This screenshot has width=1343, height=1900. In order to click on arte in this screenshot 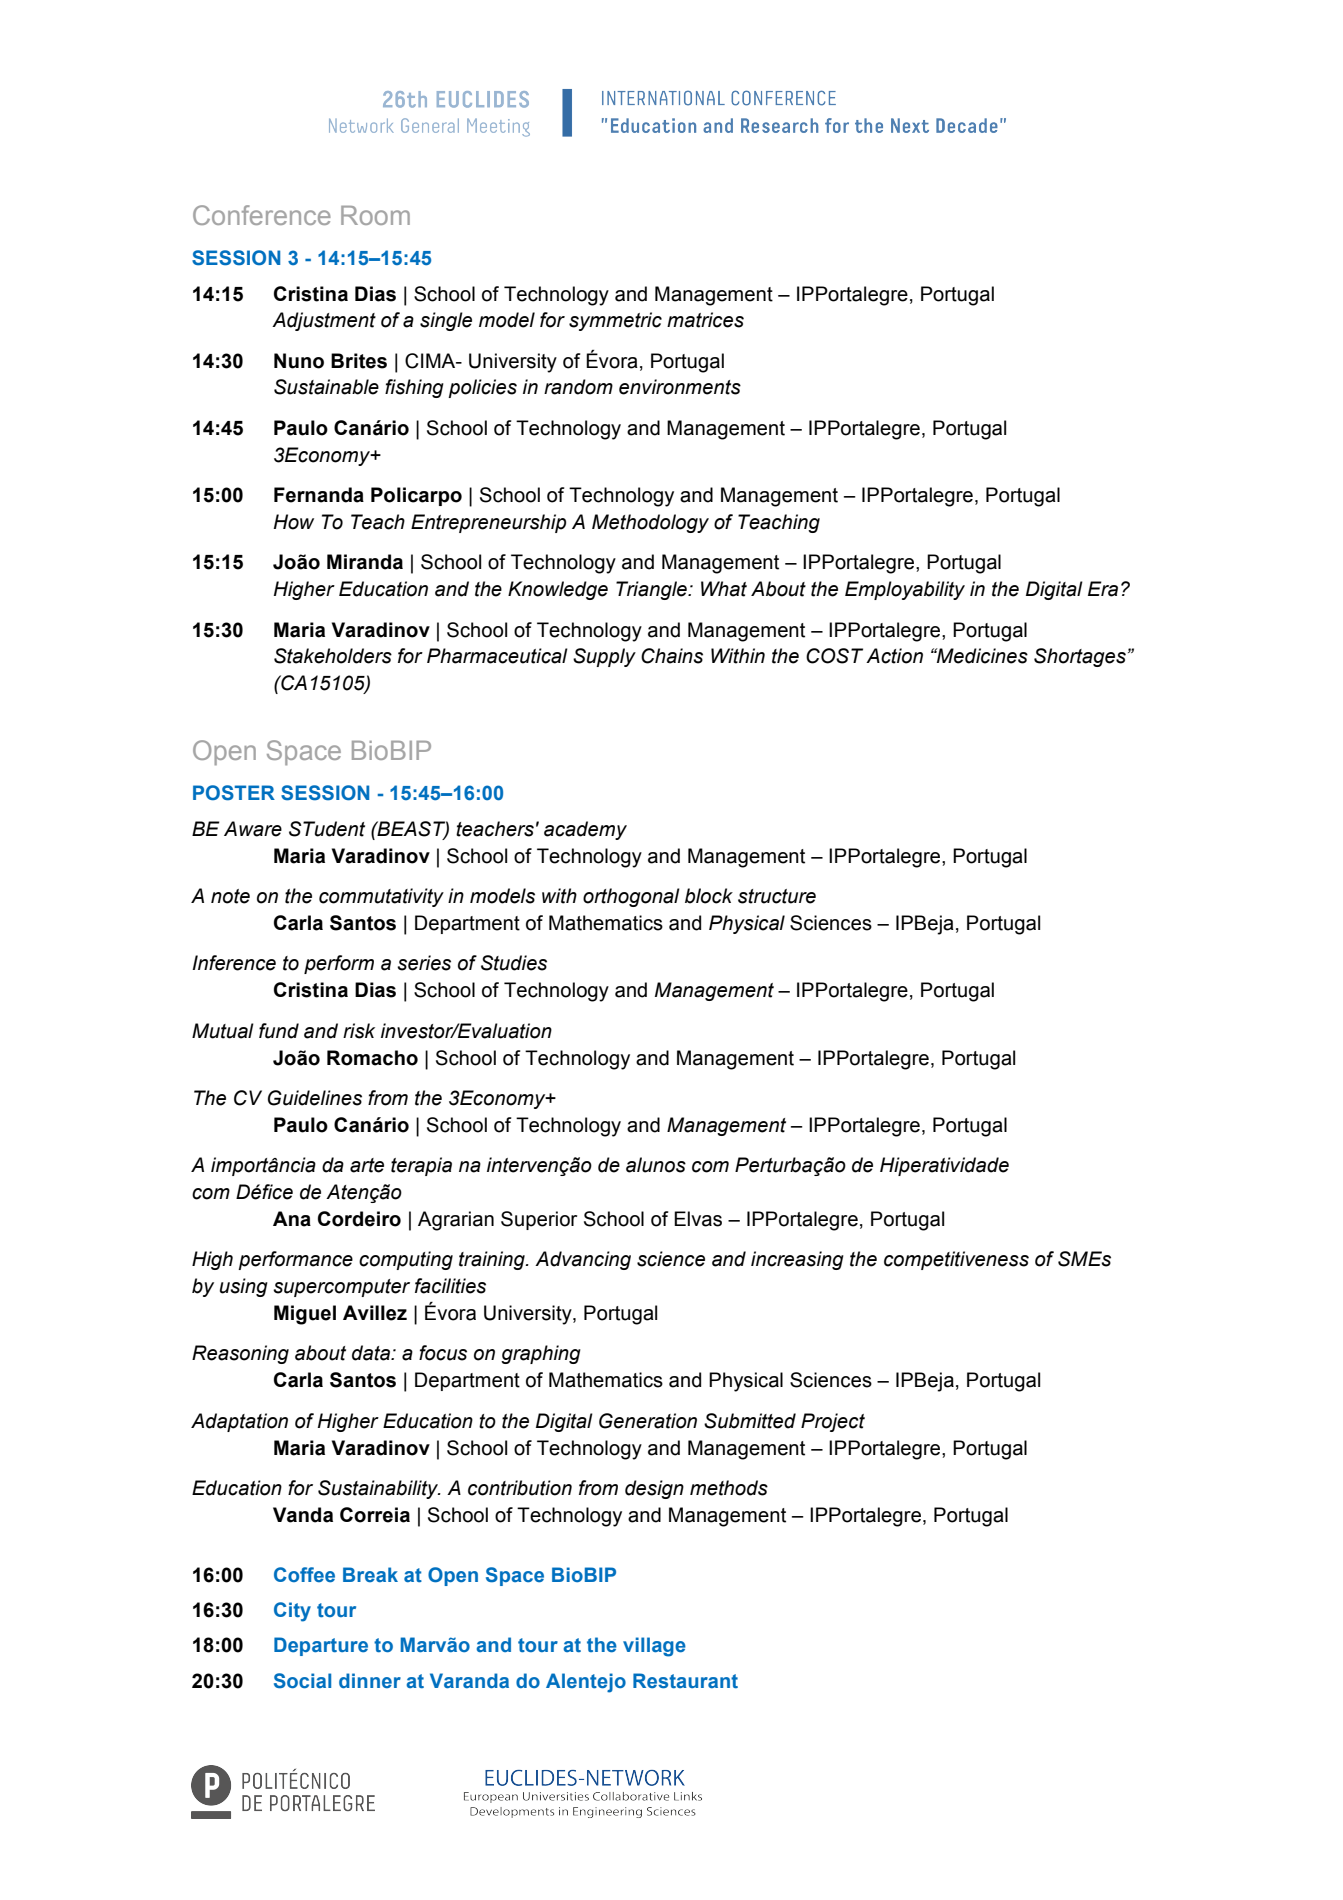, I will do `click(367, 1165)`.
